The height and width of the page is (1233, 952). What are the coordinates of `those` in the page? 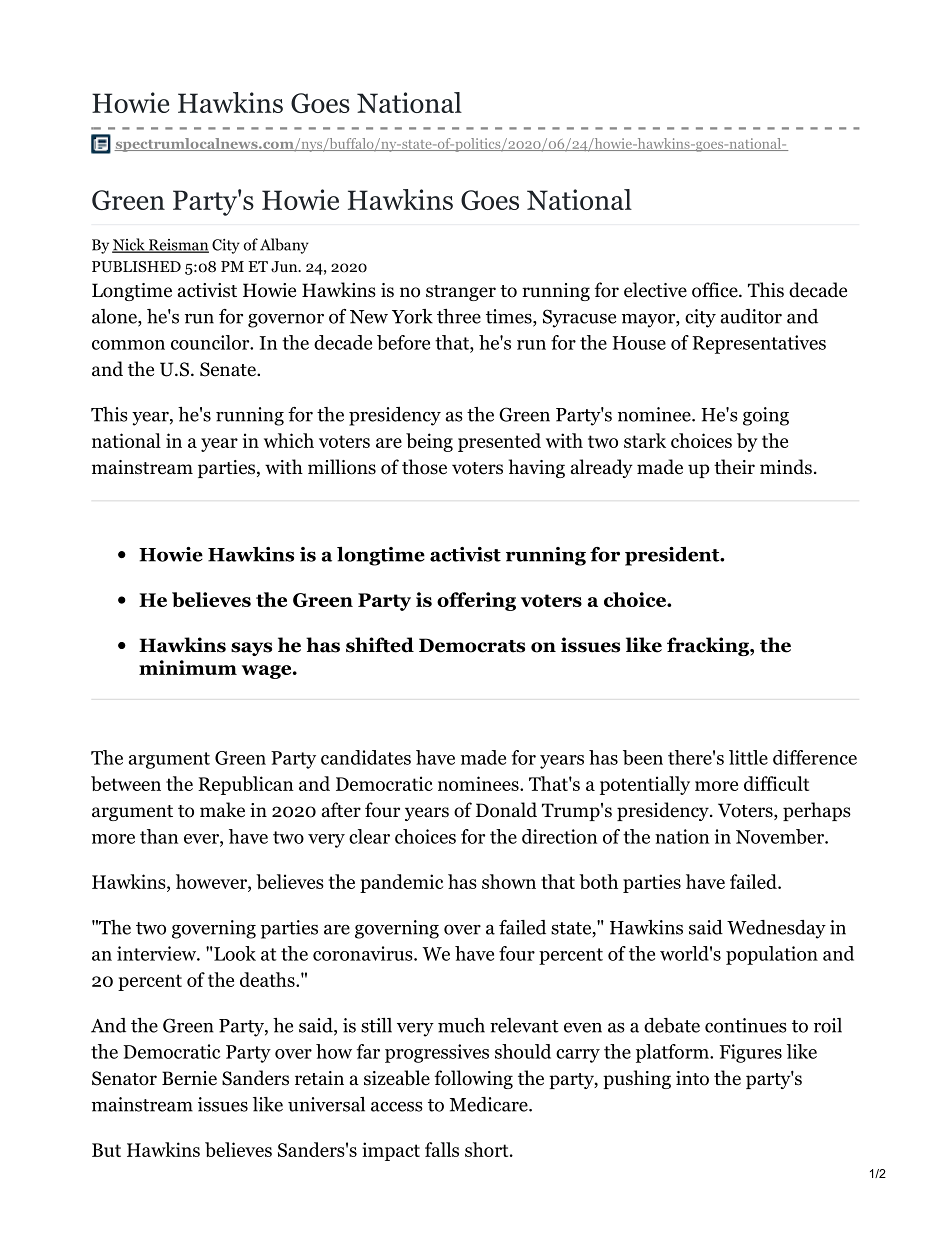 It's located at (424, 467).
